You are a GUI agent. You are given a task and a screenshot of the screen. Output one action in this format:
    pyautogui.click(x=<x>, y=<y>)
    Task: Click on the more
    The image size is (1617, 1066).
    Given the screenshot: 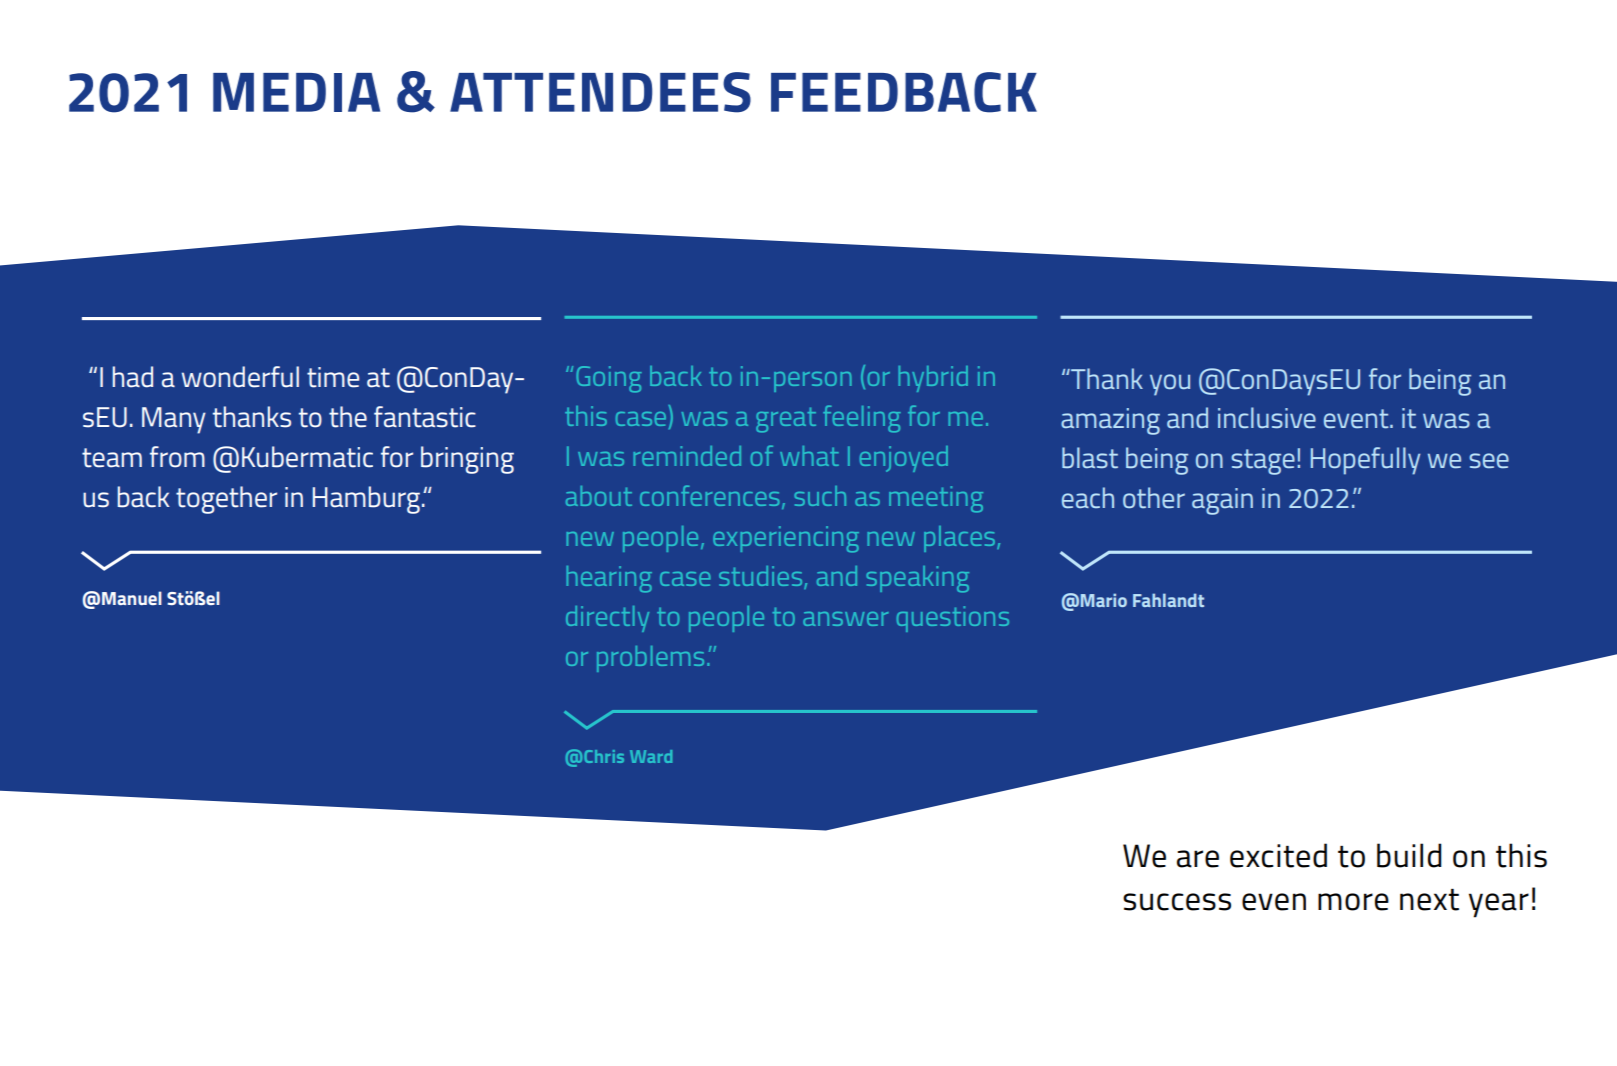 What is the action you would take?
    pyautogui.click(x=1353, y=902)
